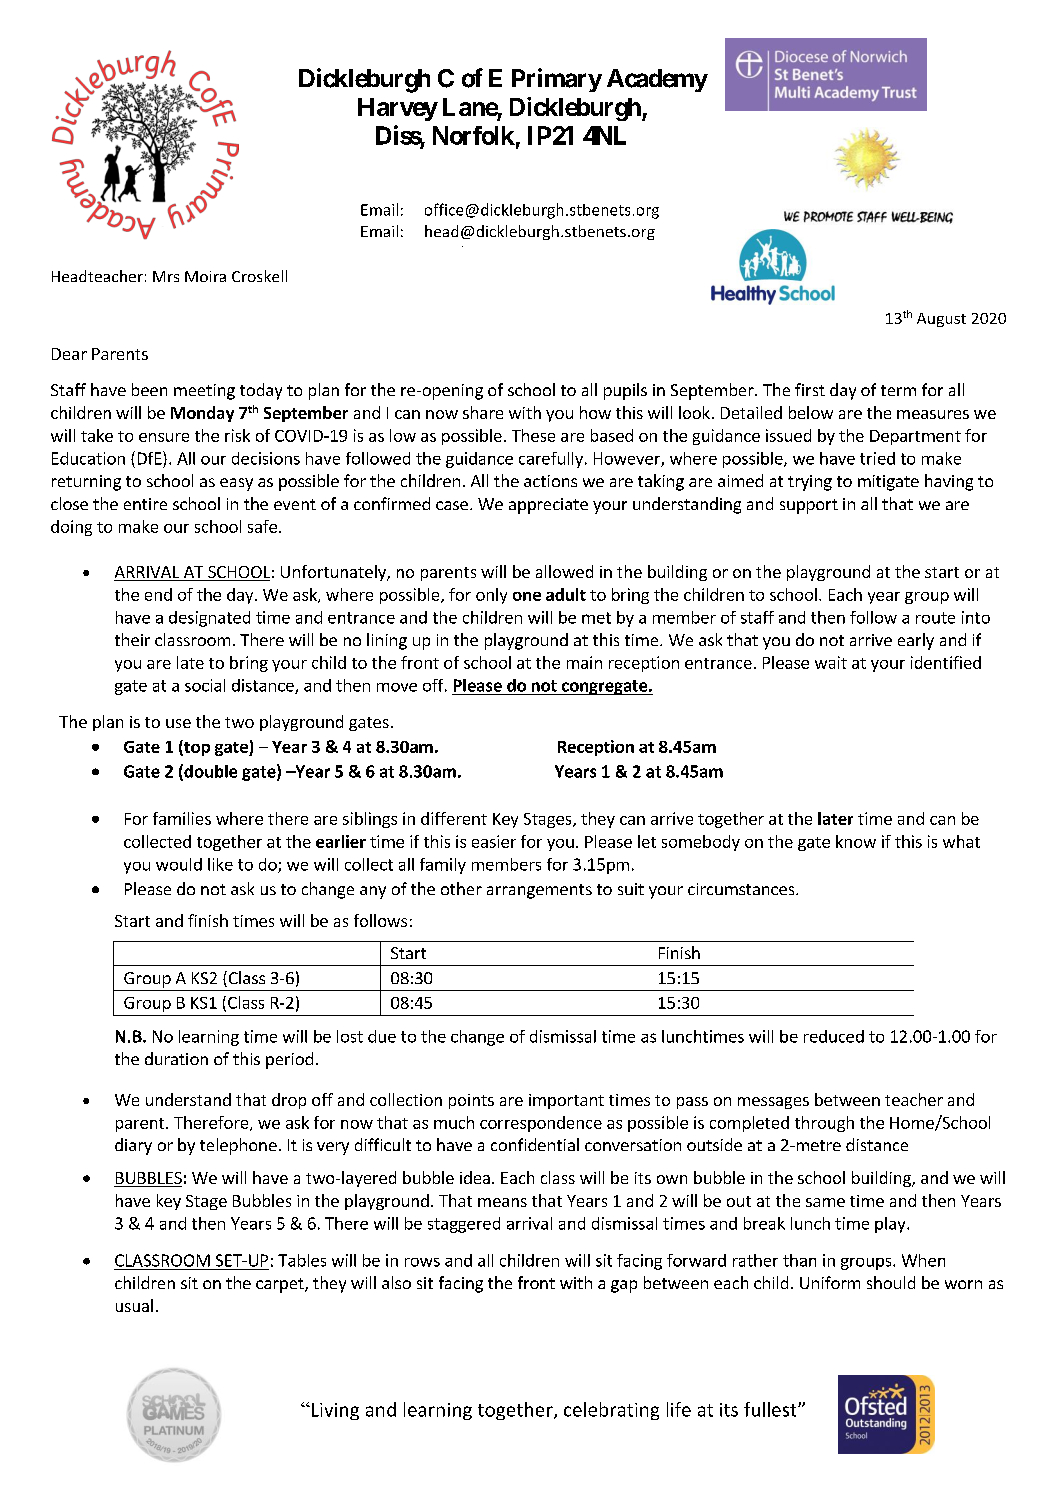  What do you see at coordinates (454, 818) in the screenshot?
I see `different` at bounding box center [454, 818].
